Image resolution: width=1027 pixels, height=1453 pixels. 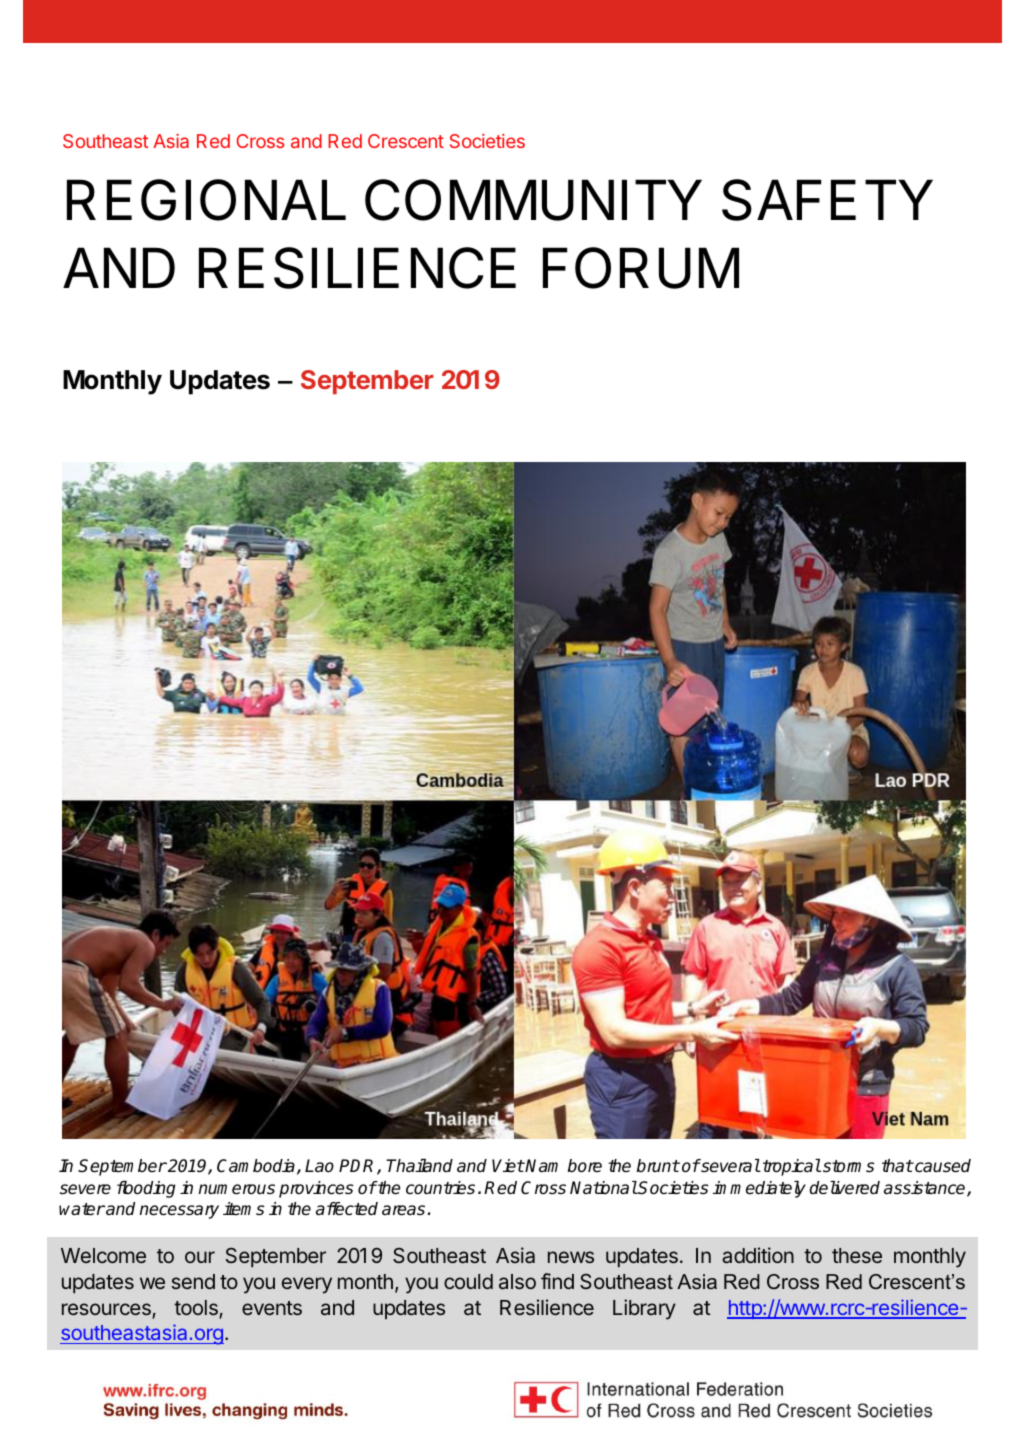 What do you see at coordinates (533, 200) in the image?
I see `COMMUNITY` at bounding box center [533, 200].
